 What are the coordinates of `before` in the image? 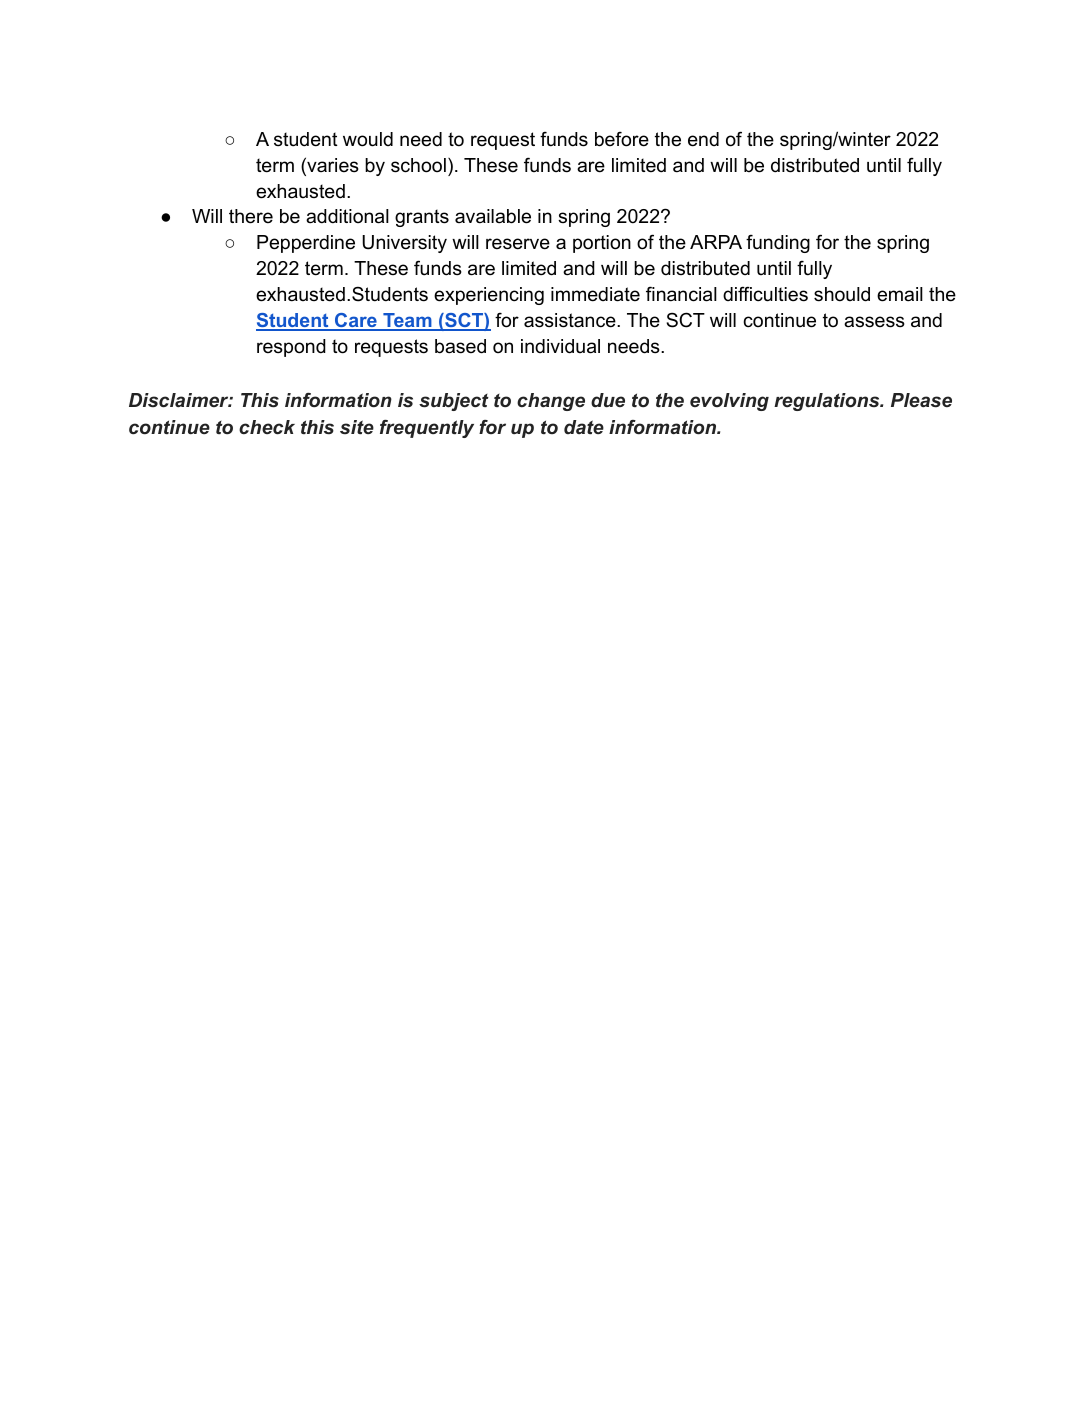 It's located at (622, 139).
